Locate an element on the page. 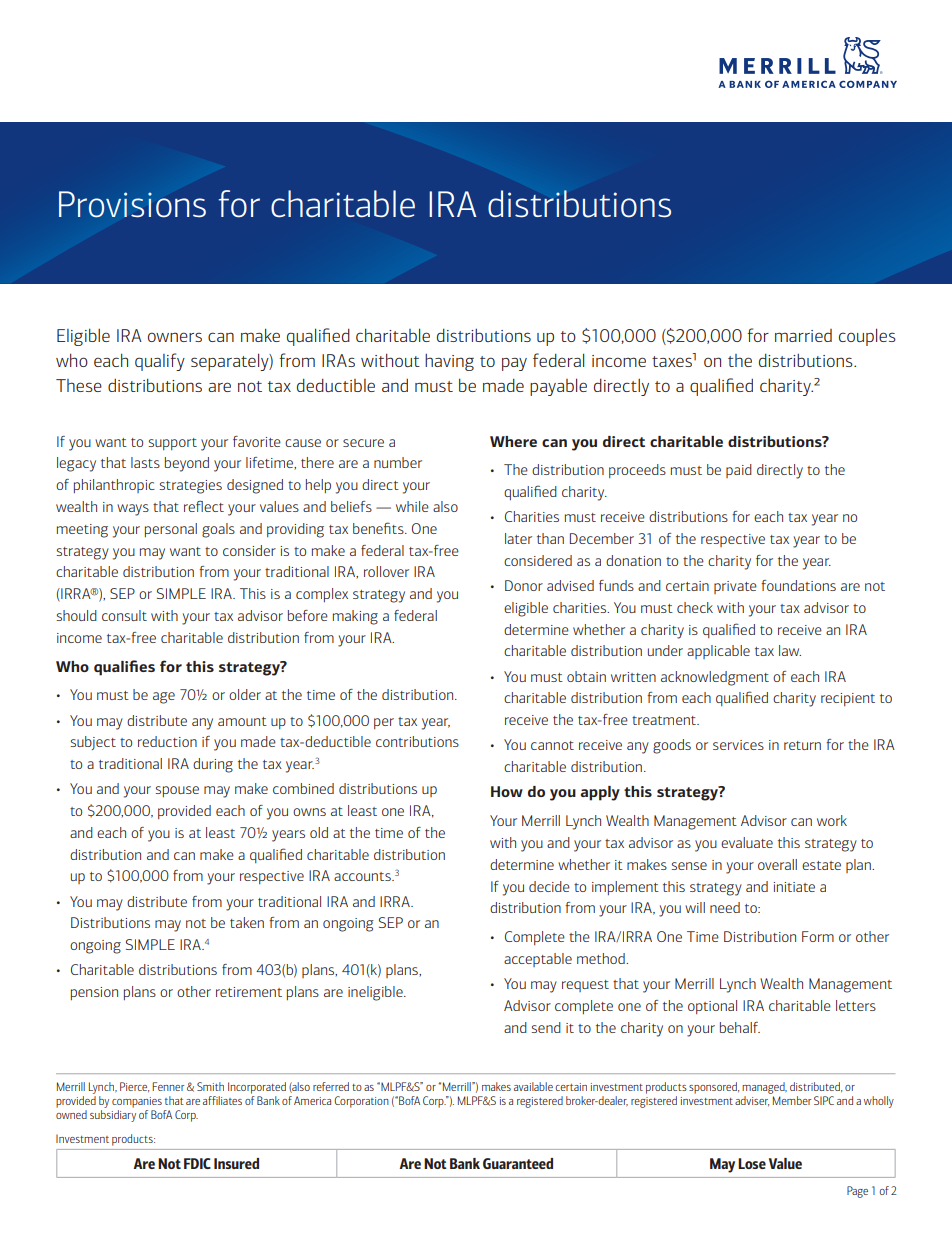  decide is located at coordinates (549, 886).
